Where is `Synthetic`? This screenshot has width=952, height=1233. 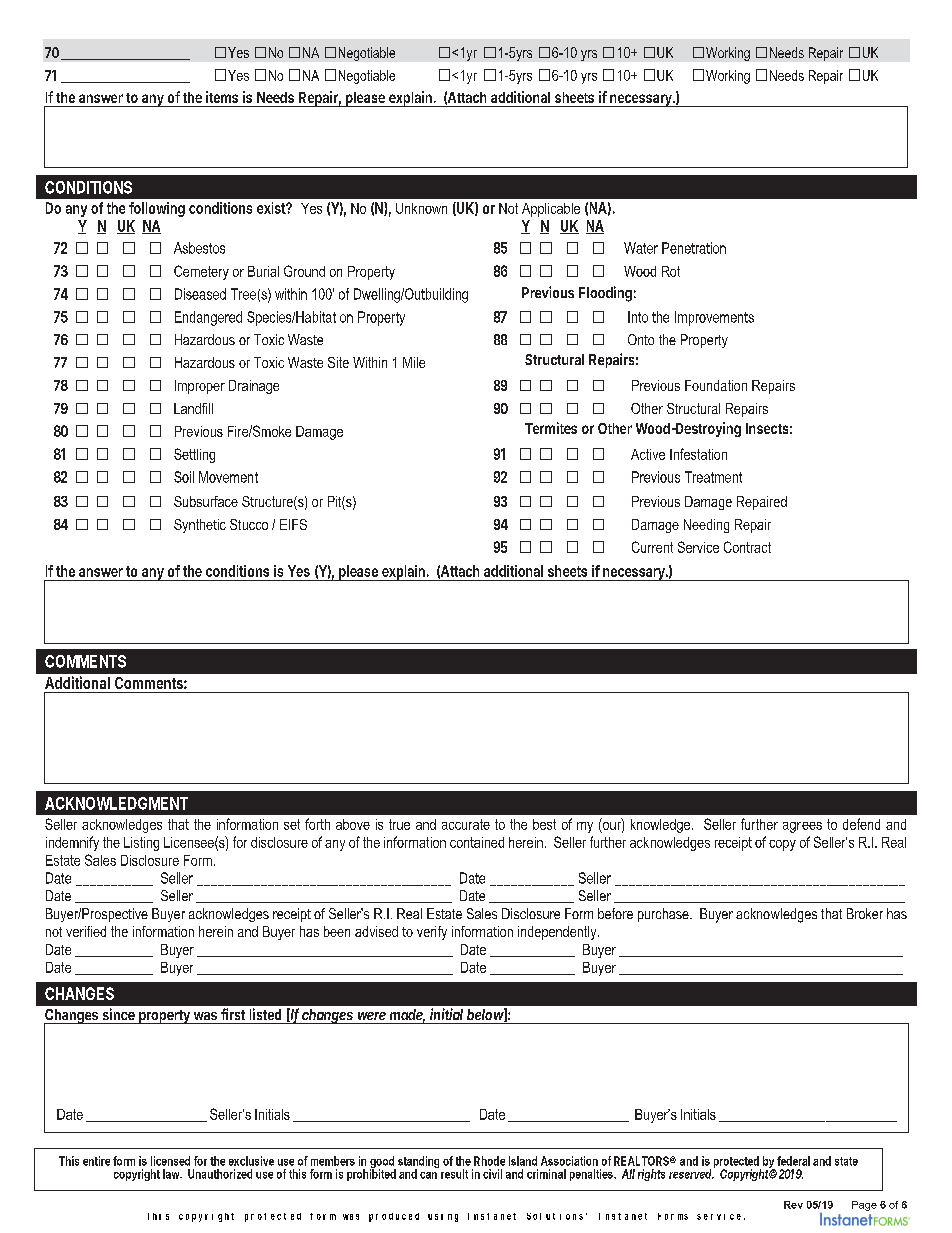
Synthetic is located at coordinates (200, 526).
